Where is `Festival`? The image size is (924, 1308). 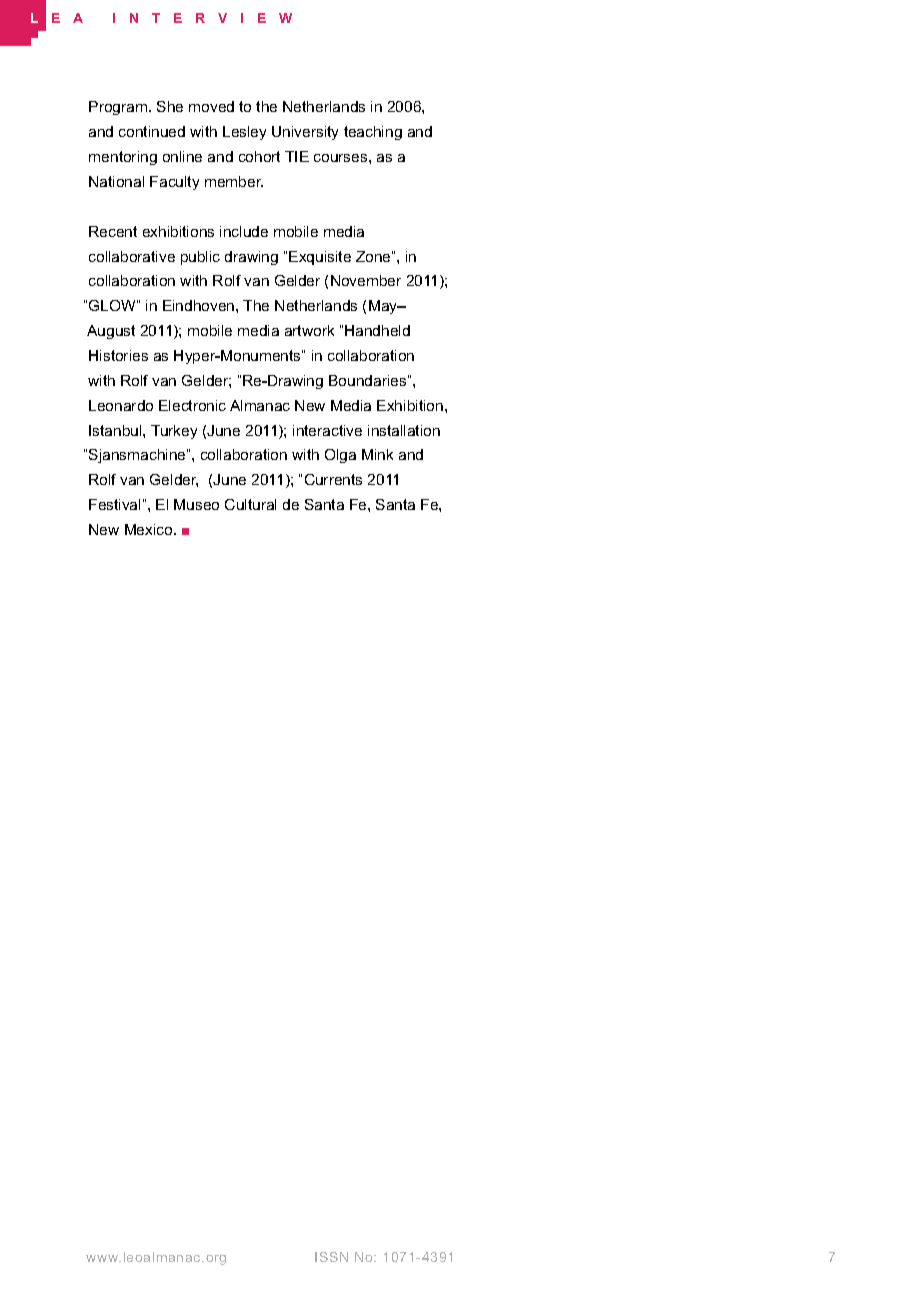 Festival is located at coordinates (114, 504).
